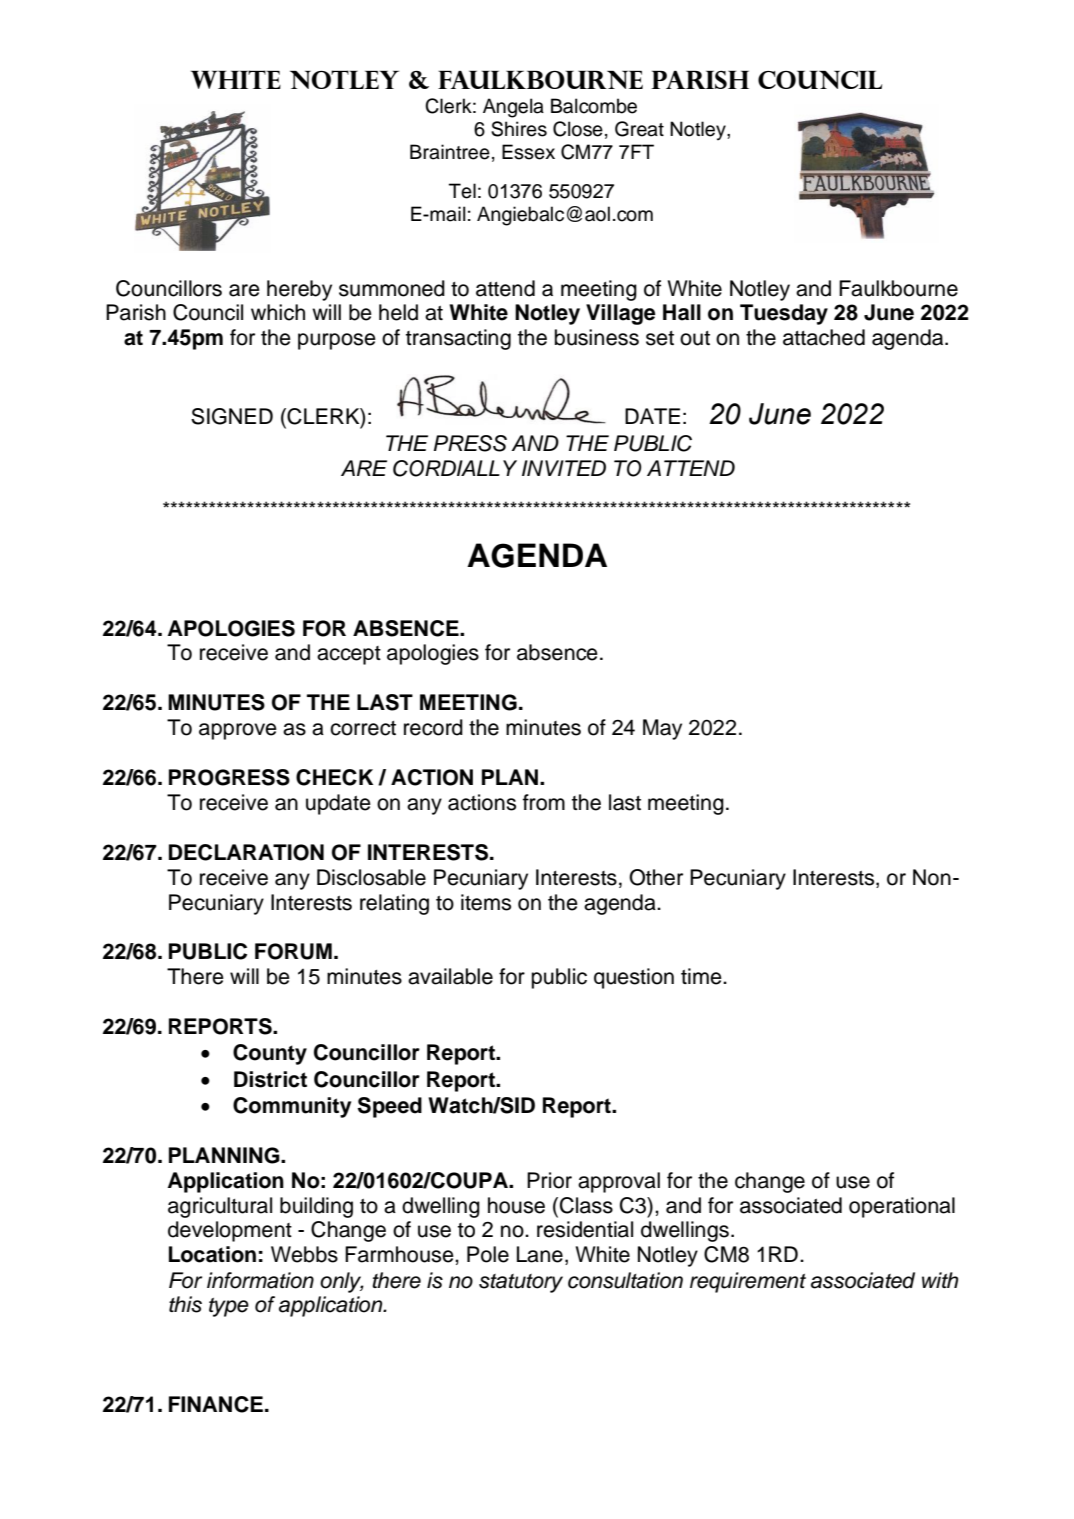 Image resolution: width=1074 pixels, height=1519 pixels. What do you see at coordinates (662, 729) in the screenshot?
I see `May` at bounding box center [662, 729].
